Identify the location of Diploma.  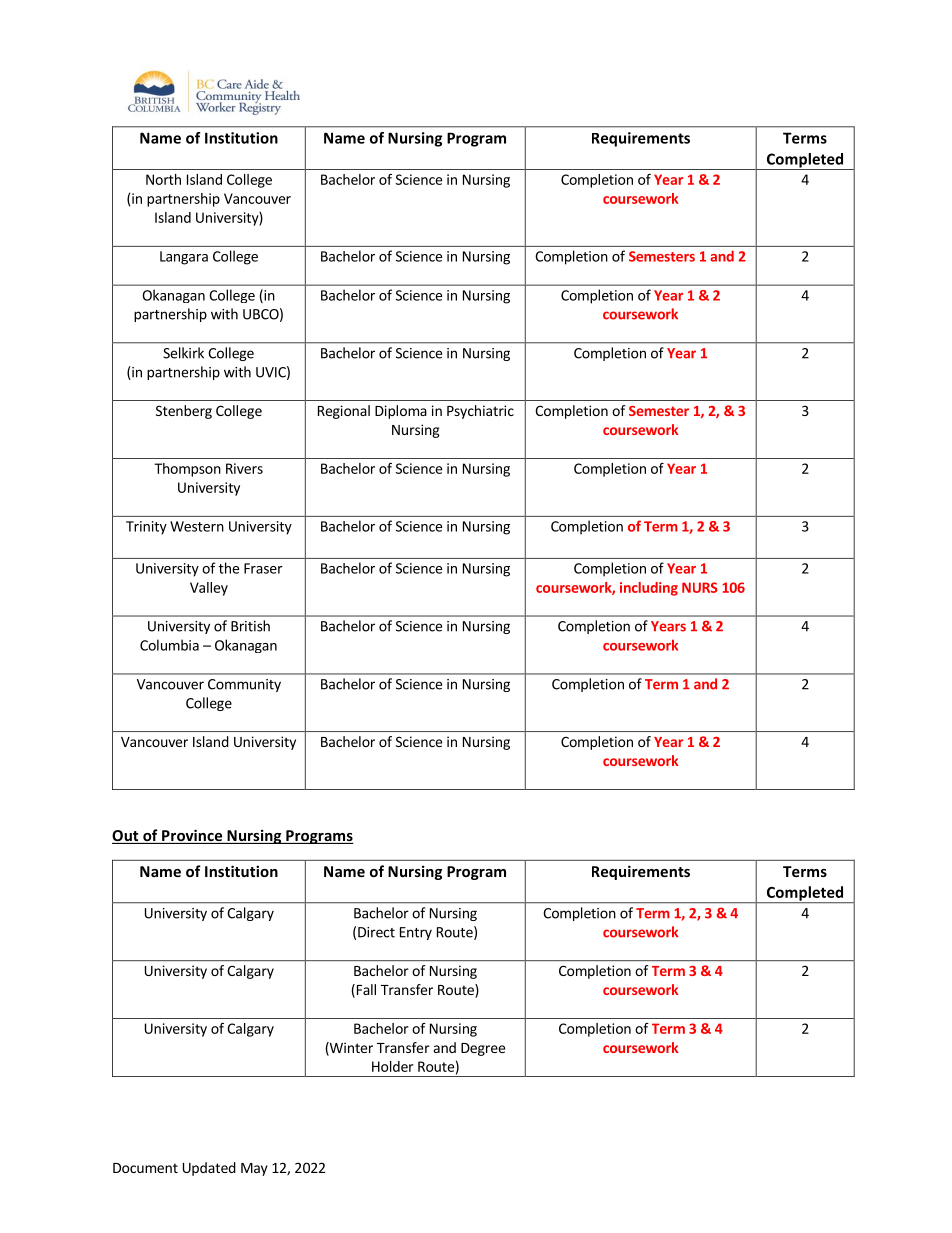
(401, 412).
